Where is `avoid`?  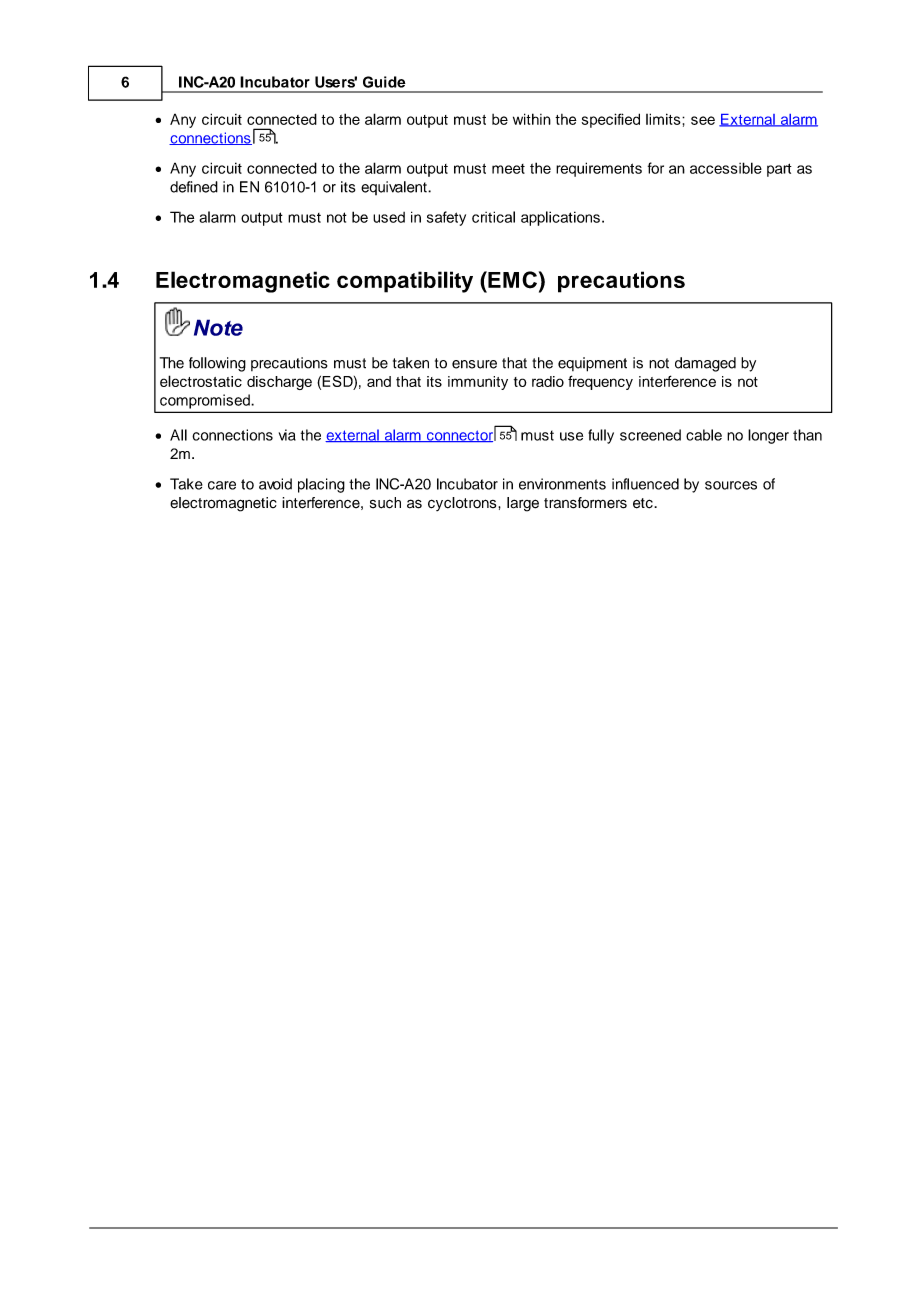 avoid is located at coordinates (275, 484).
